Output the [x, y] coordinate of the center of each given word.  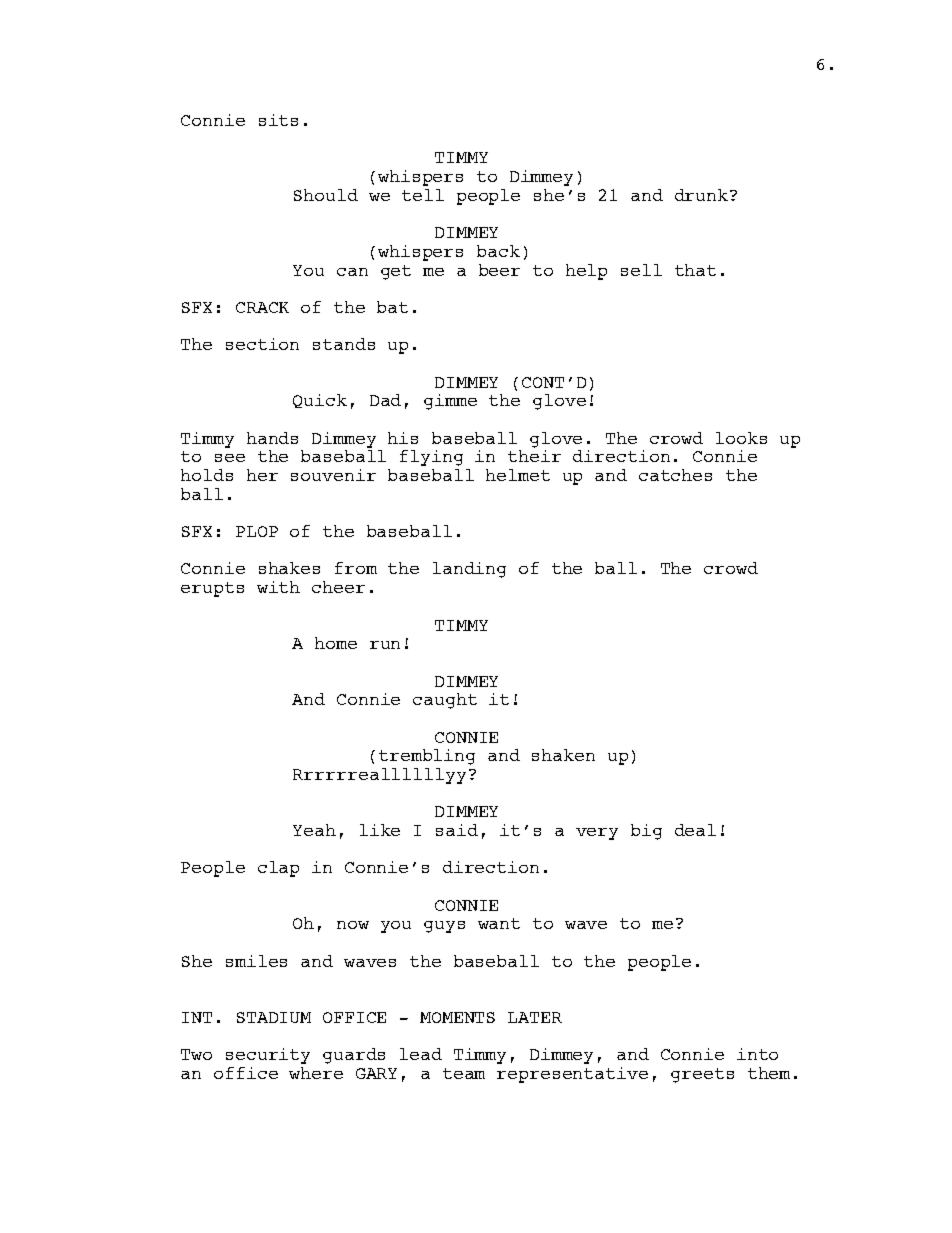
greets [702, 1075]
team [464, 1073]
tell [423, 195]
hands [272, 438]
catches [675, 475]
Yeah [314, 830]
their [534, 454]
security [268, 1056]
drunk [701, 195]
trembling [427, 757]
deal [695, 830]
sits [278, 120]
